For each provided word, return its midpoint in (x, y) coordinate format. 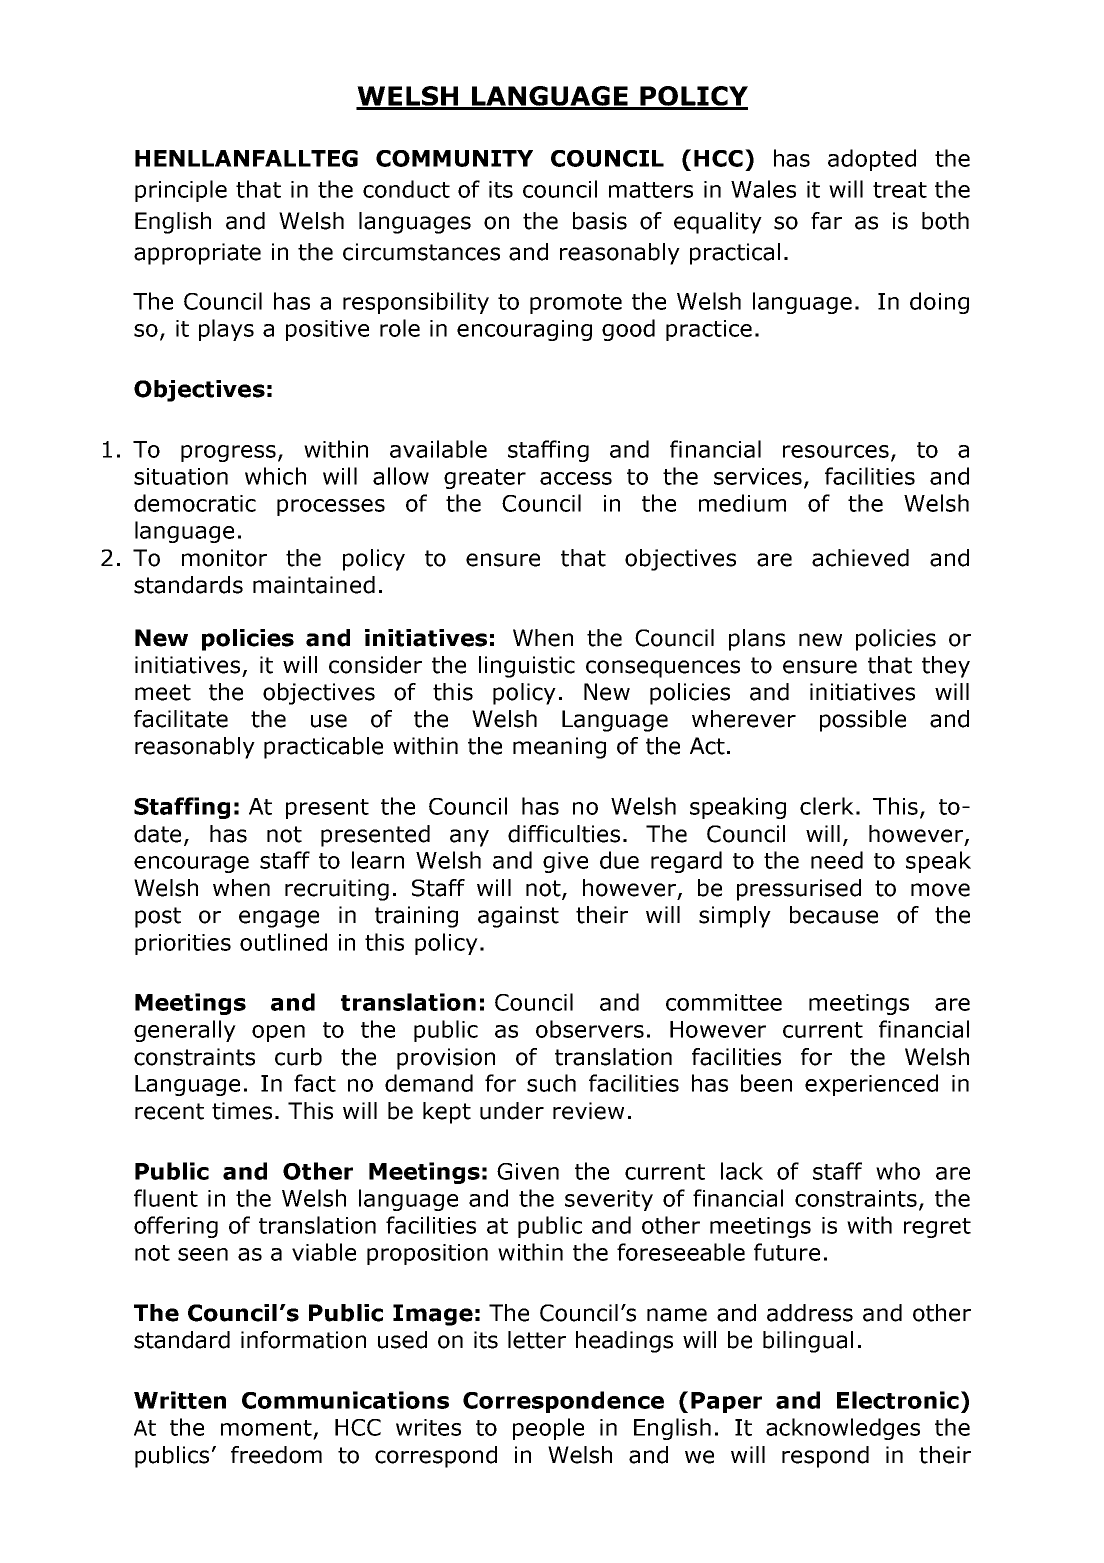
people (548, 1429)
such (551, 1083)
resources (836, 451)
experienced (871, 1085)
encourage (191, 864)
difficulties (564, 834)
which (275, 476)
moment (266, 1428)
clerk (827, 806)
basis (600, 221)
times (242, 1111)
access (576, 478)
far (826, 221)
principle (181, 191)
